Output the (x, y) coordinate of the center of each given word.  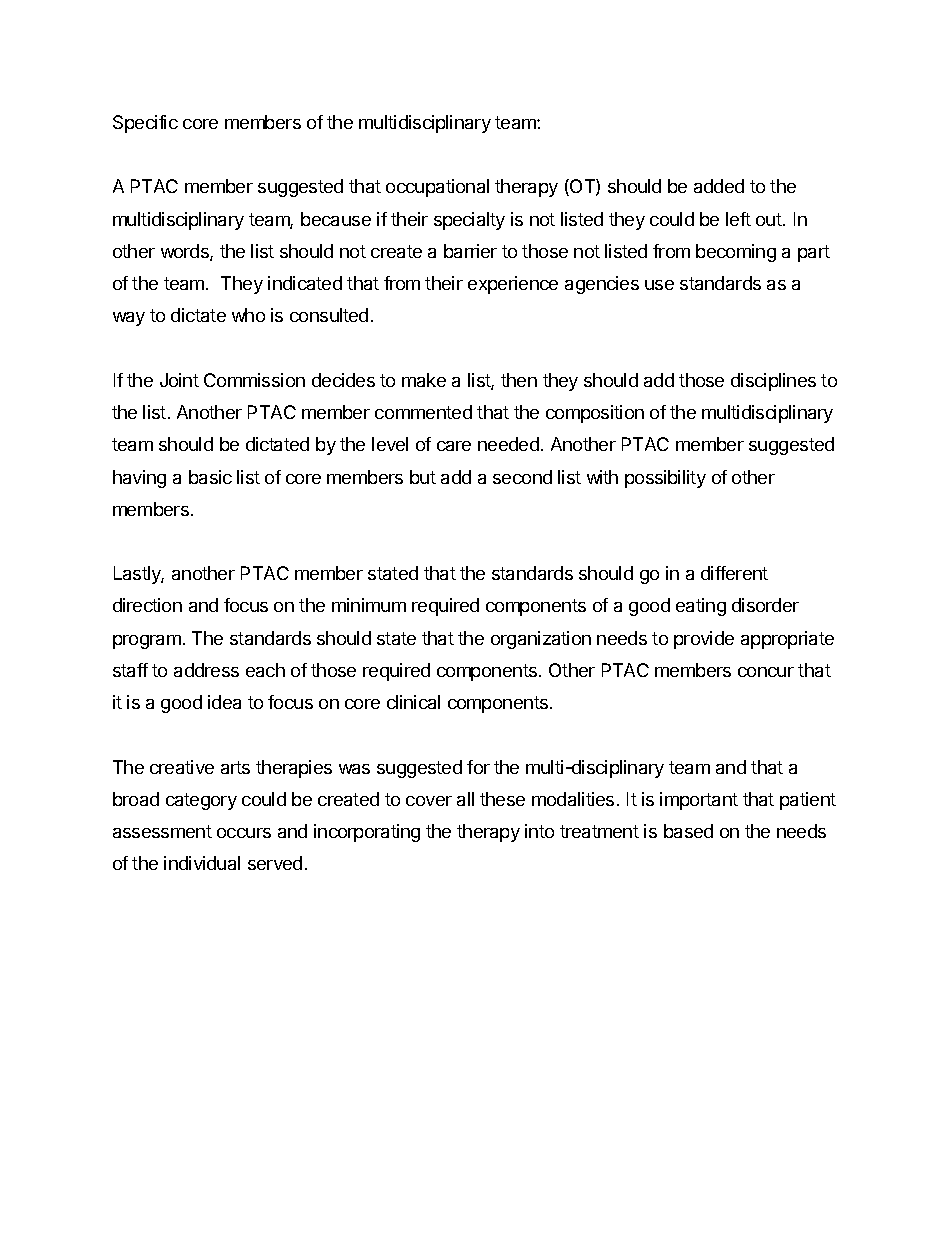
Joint (179, 380)
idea (224, 702)
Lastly (139, 575)
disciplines (773, 382)
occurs (244, 833)
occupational (437, 188)
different (734, 573)
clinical (413, 702)
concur (766, 672)
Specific (145, 124)
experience (513, 285)
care (454, 446)
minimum (369, 605)
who (248, 315)
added (719, 186)
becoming (736, 253)
